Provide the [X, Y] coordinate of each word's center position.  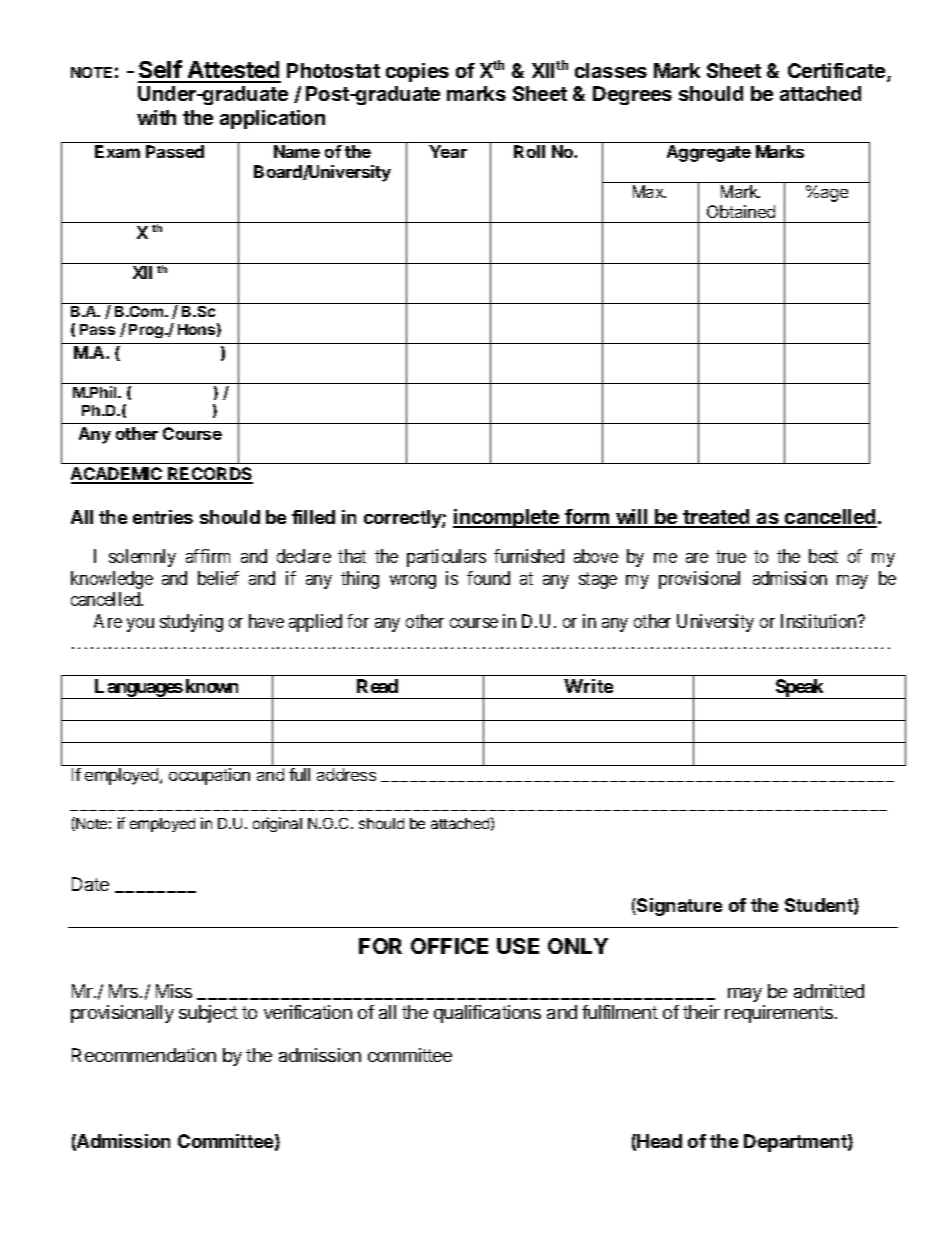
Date [90, 884]
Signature [678, 907]
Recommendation [144, 1055]
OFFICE [449, 946]
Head [659, 1141]
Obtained [741, 211]
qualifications [487, 1014]
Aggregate [709, 153]
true [731, 557]
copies [417, 72]
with [156, 117]
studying [191, 623]
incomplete [507, 518]
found [488, 578]
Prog [147, 331]
